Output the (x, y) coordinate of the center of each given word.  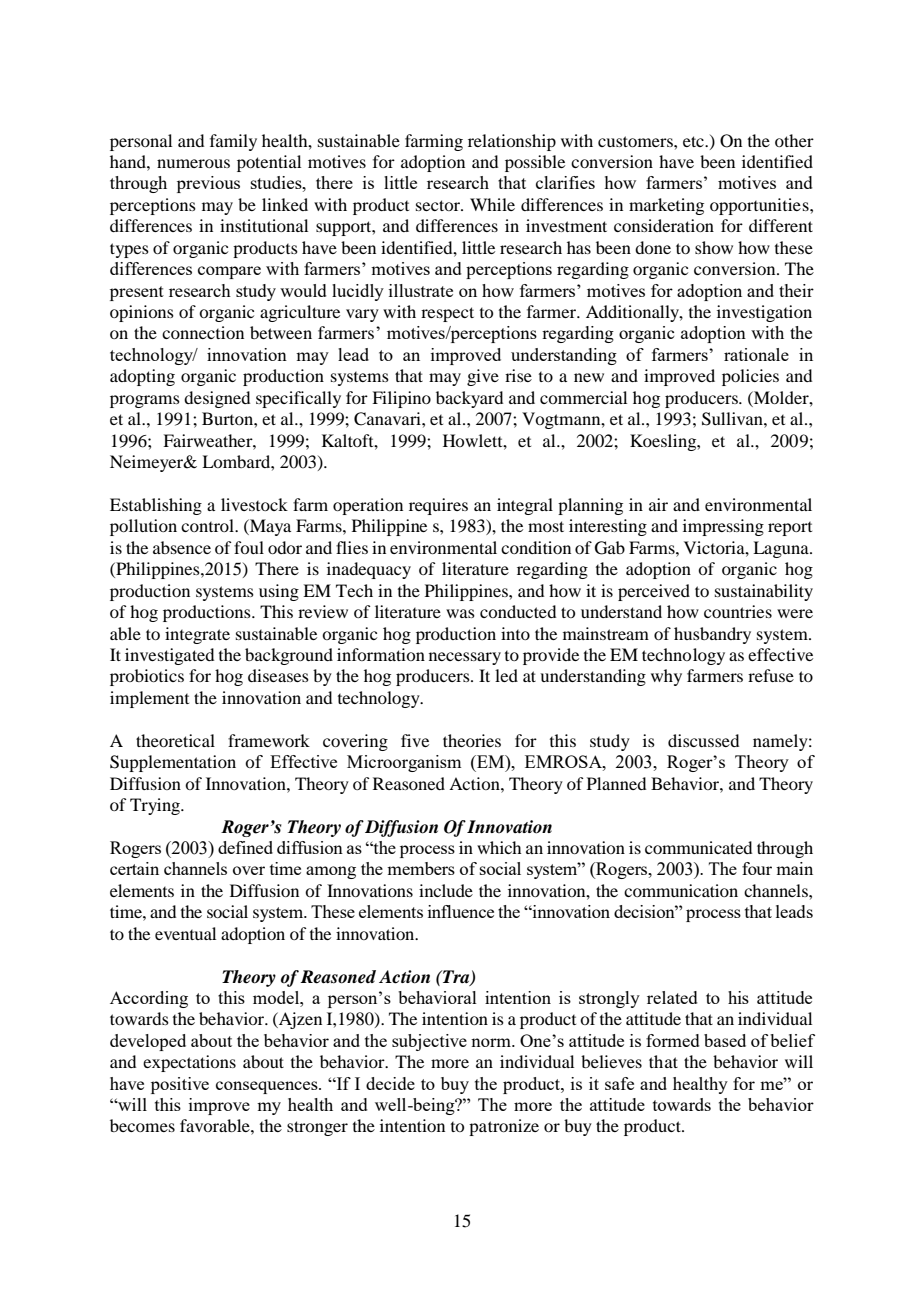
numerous (193, 163)
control (209, 525)
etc (694, 141)
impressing (723, 527)
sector (439, 205)
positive (180, 1085)
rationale (756, 354)
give (483, 377)
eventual (185, 933)
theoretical (175, 740)
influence (461, 911)
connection (203, 332)
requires (438, 506)
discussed (703, 740)
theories (472, 740)
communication (681, 890)
